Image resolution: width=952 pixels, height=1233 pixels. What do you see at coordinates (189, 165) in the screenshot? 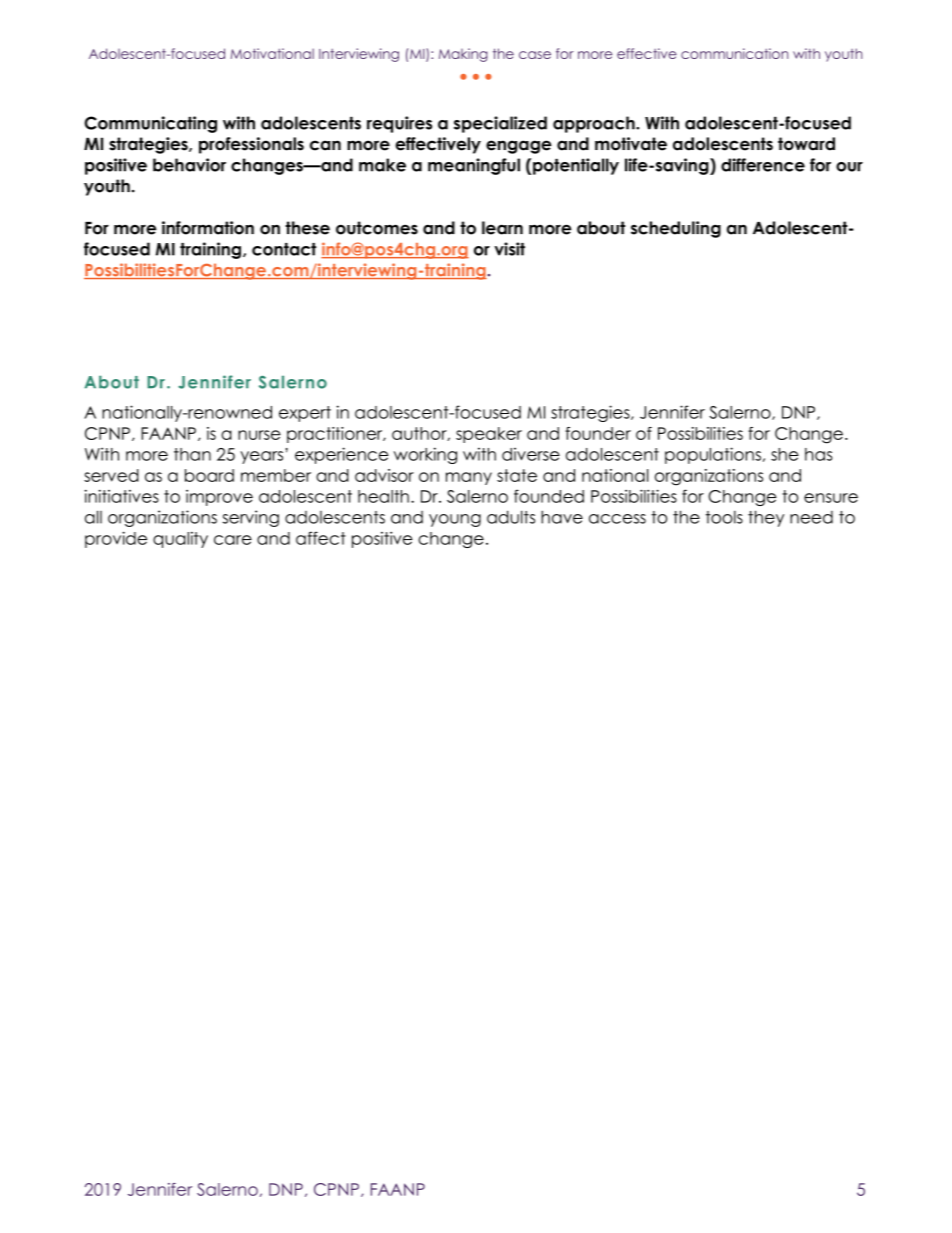
I see `behavior` at bounding box center [189, 165].
